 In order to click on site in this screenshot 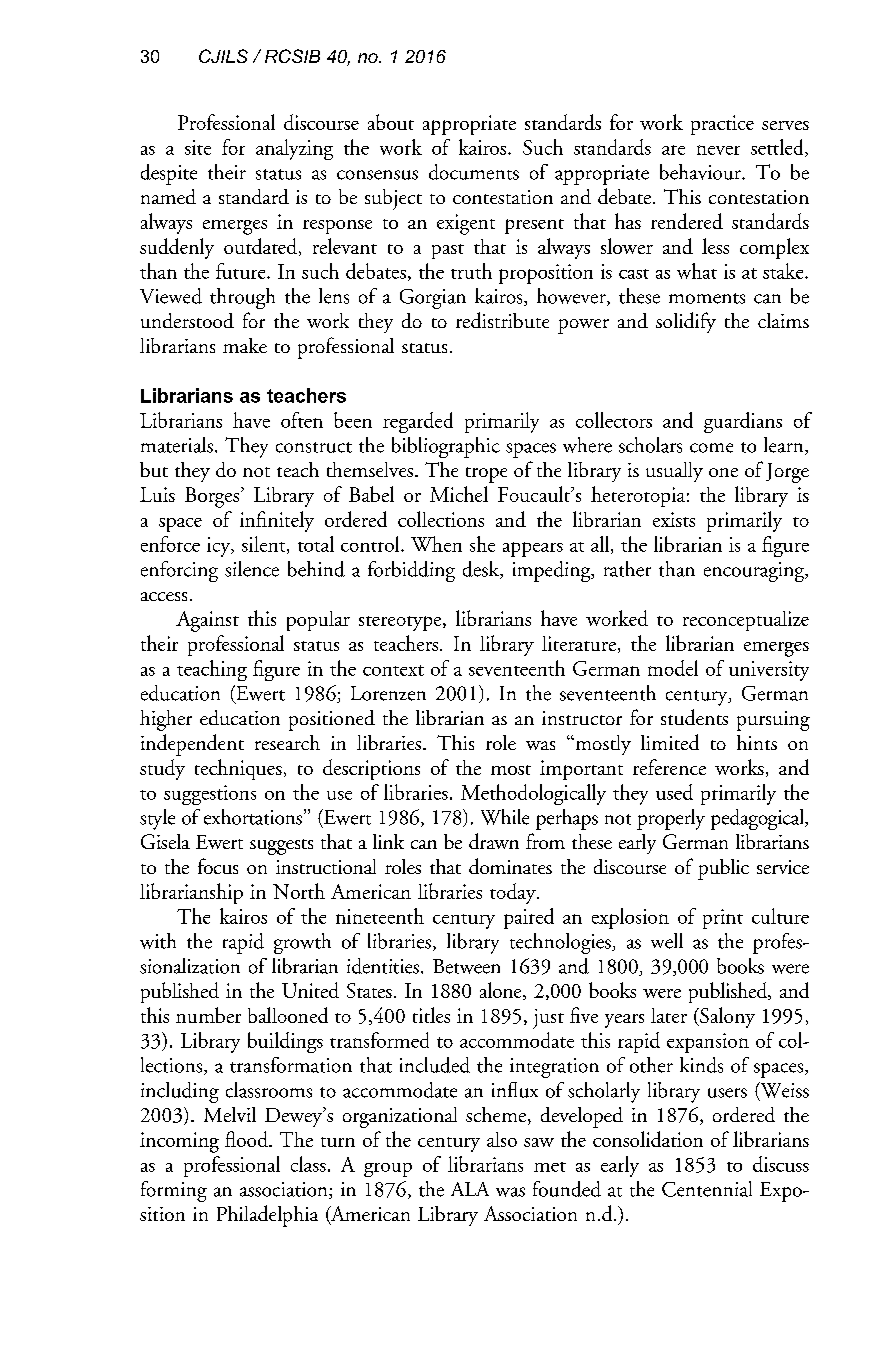, I will do `click(198, 147)`.
